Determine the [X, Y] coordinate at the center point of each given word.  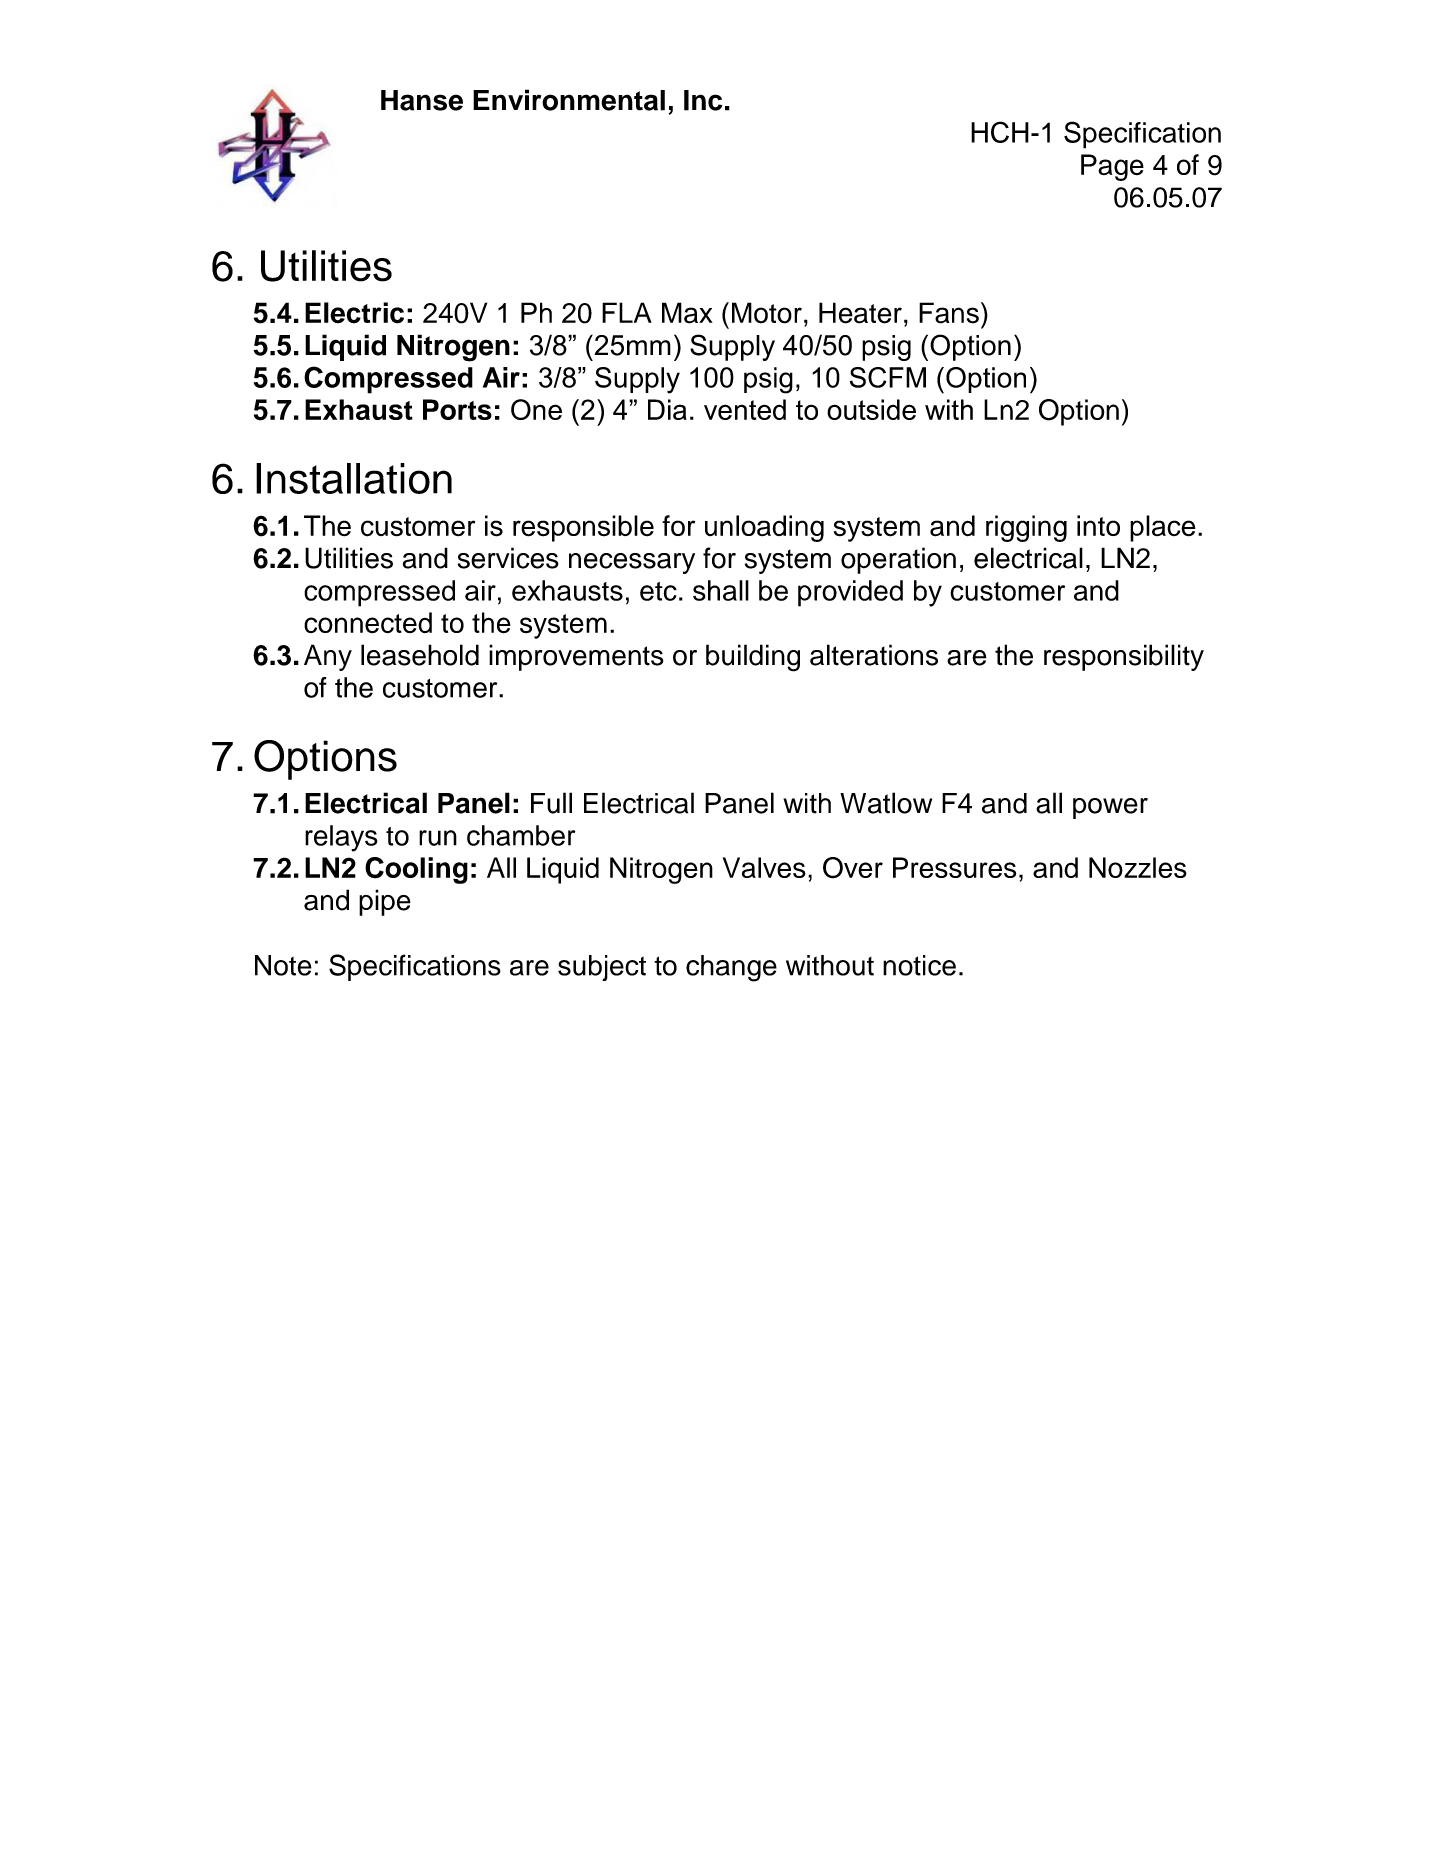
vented [745, 409]
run [438, 838]
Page [1112, 167]
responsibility [1124, 657]
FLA [627, 312]
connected [368, 623]
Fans [949, 313]
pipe [385, 902]
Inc [703, 100]
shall [721, 590]
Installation [354, 478]
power [1110, 808]
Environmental [569, 100]
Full [551, 803]
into [1098, 525]
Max [687, 313]
